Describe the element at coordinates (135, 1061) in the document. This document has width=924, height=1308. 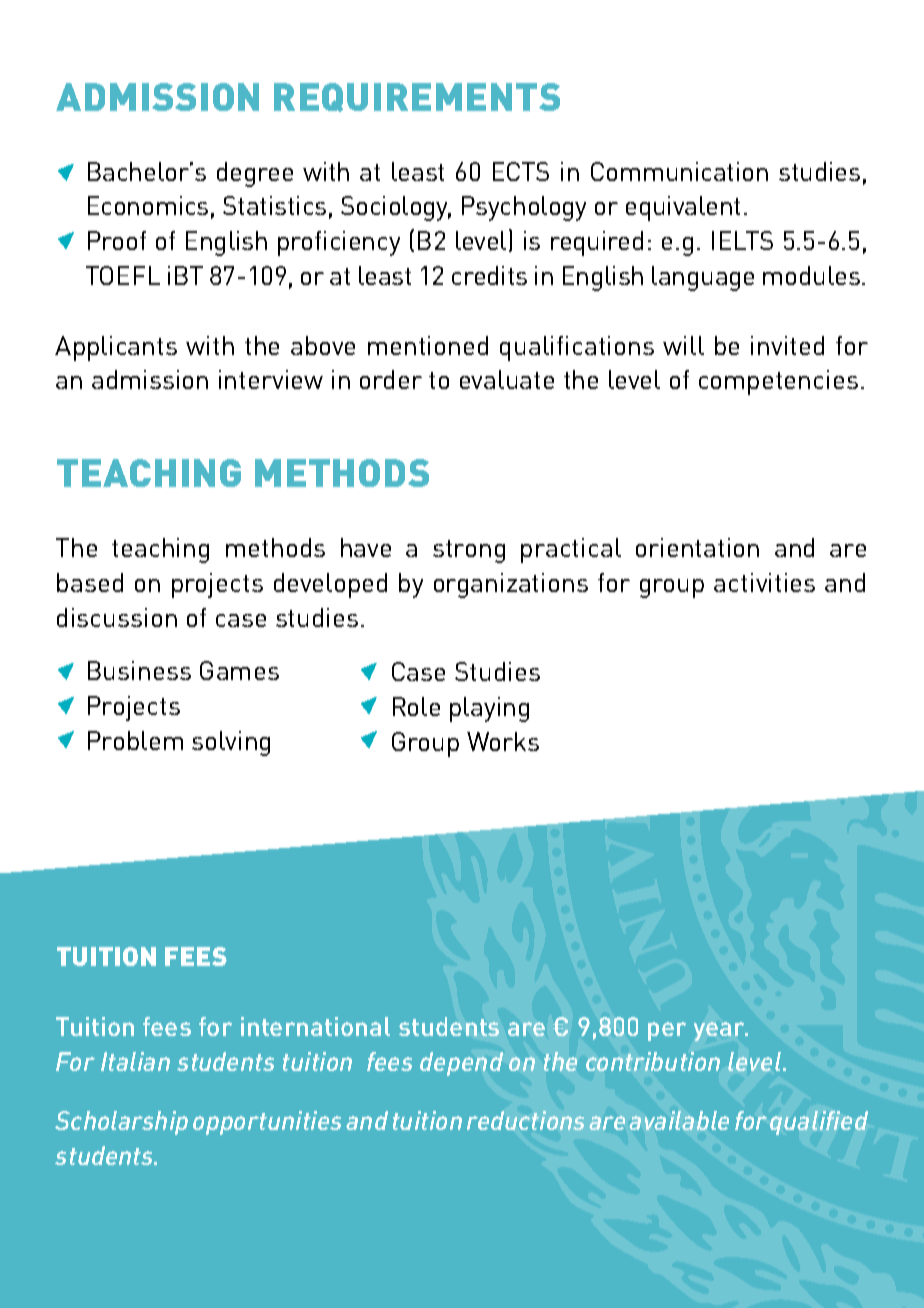
I see `Italian` at that location.
